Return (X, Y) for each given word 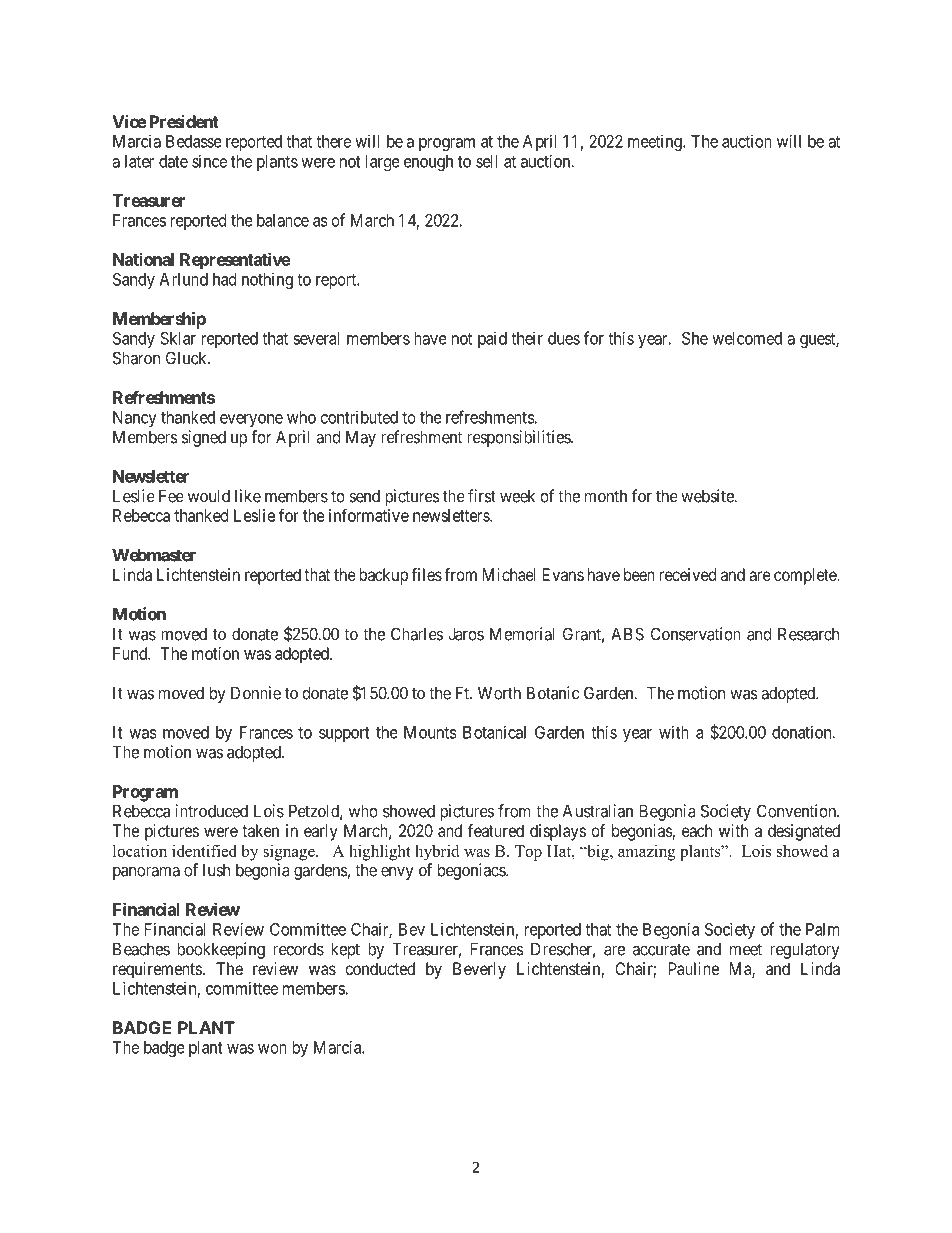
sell (486, 161)
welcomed (747, 338)
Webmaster (154, 555)
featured (496, 830)
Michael (509, 574)
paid (492, 340)
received (687, 574)
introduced (211, 811)
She (695, 338)
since (209, 161)
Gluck (187, 358)
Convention (797, 811)
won (272, 1049)
